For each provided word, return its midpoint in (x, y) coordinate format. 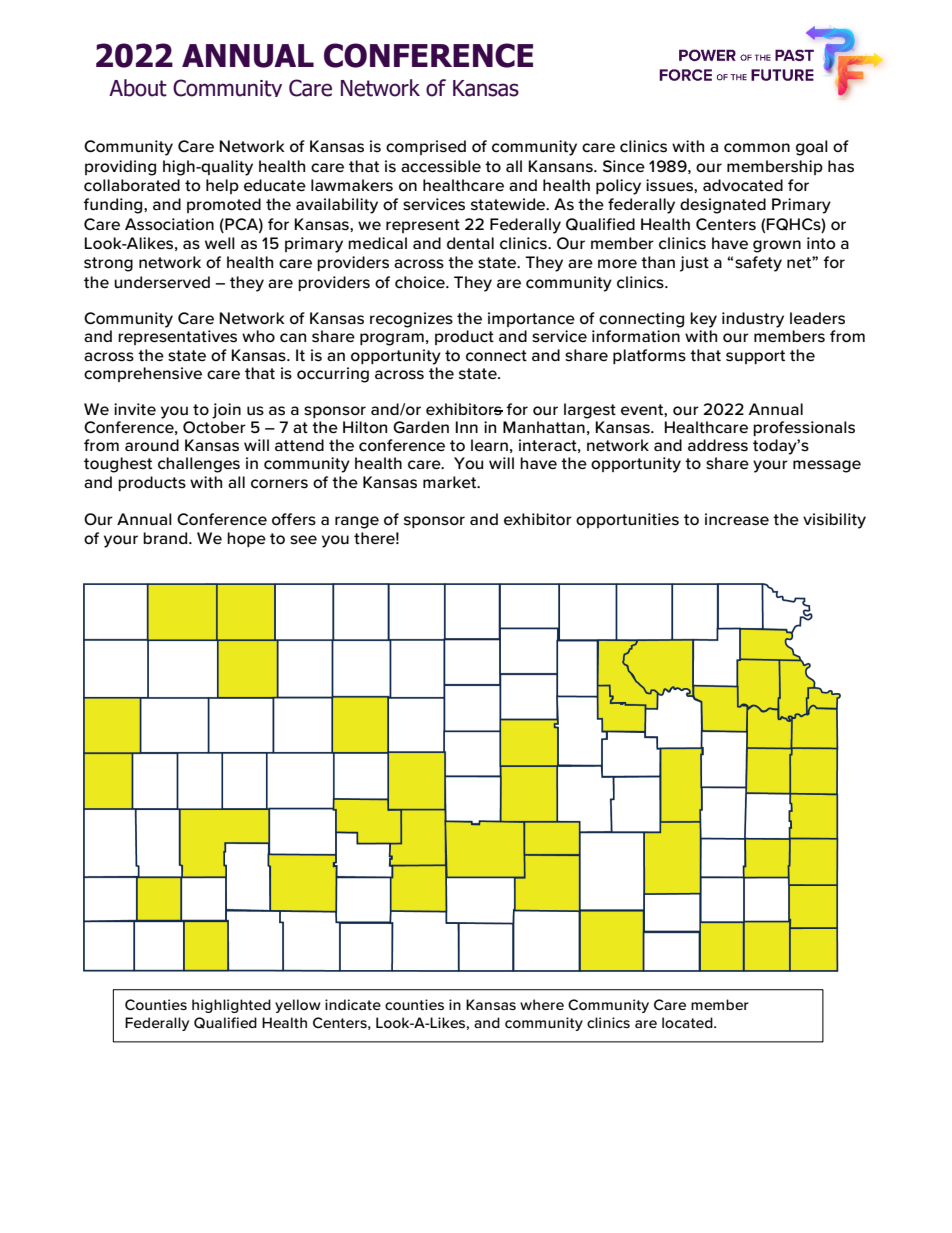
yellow (298, 1006)
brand (166, 538)
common (757, 148)
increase (737, 519)
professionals (804, 428)
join (226, 411)
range (357, 522)
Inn (467, 427)
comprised (426, 147)
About (138, 88)
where (542, 1004)
